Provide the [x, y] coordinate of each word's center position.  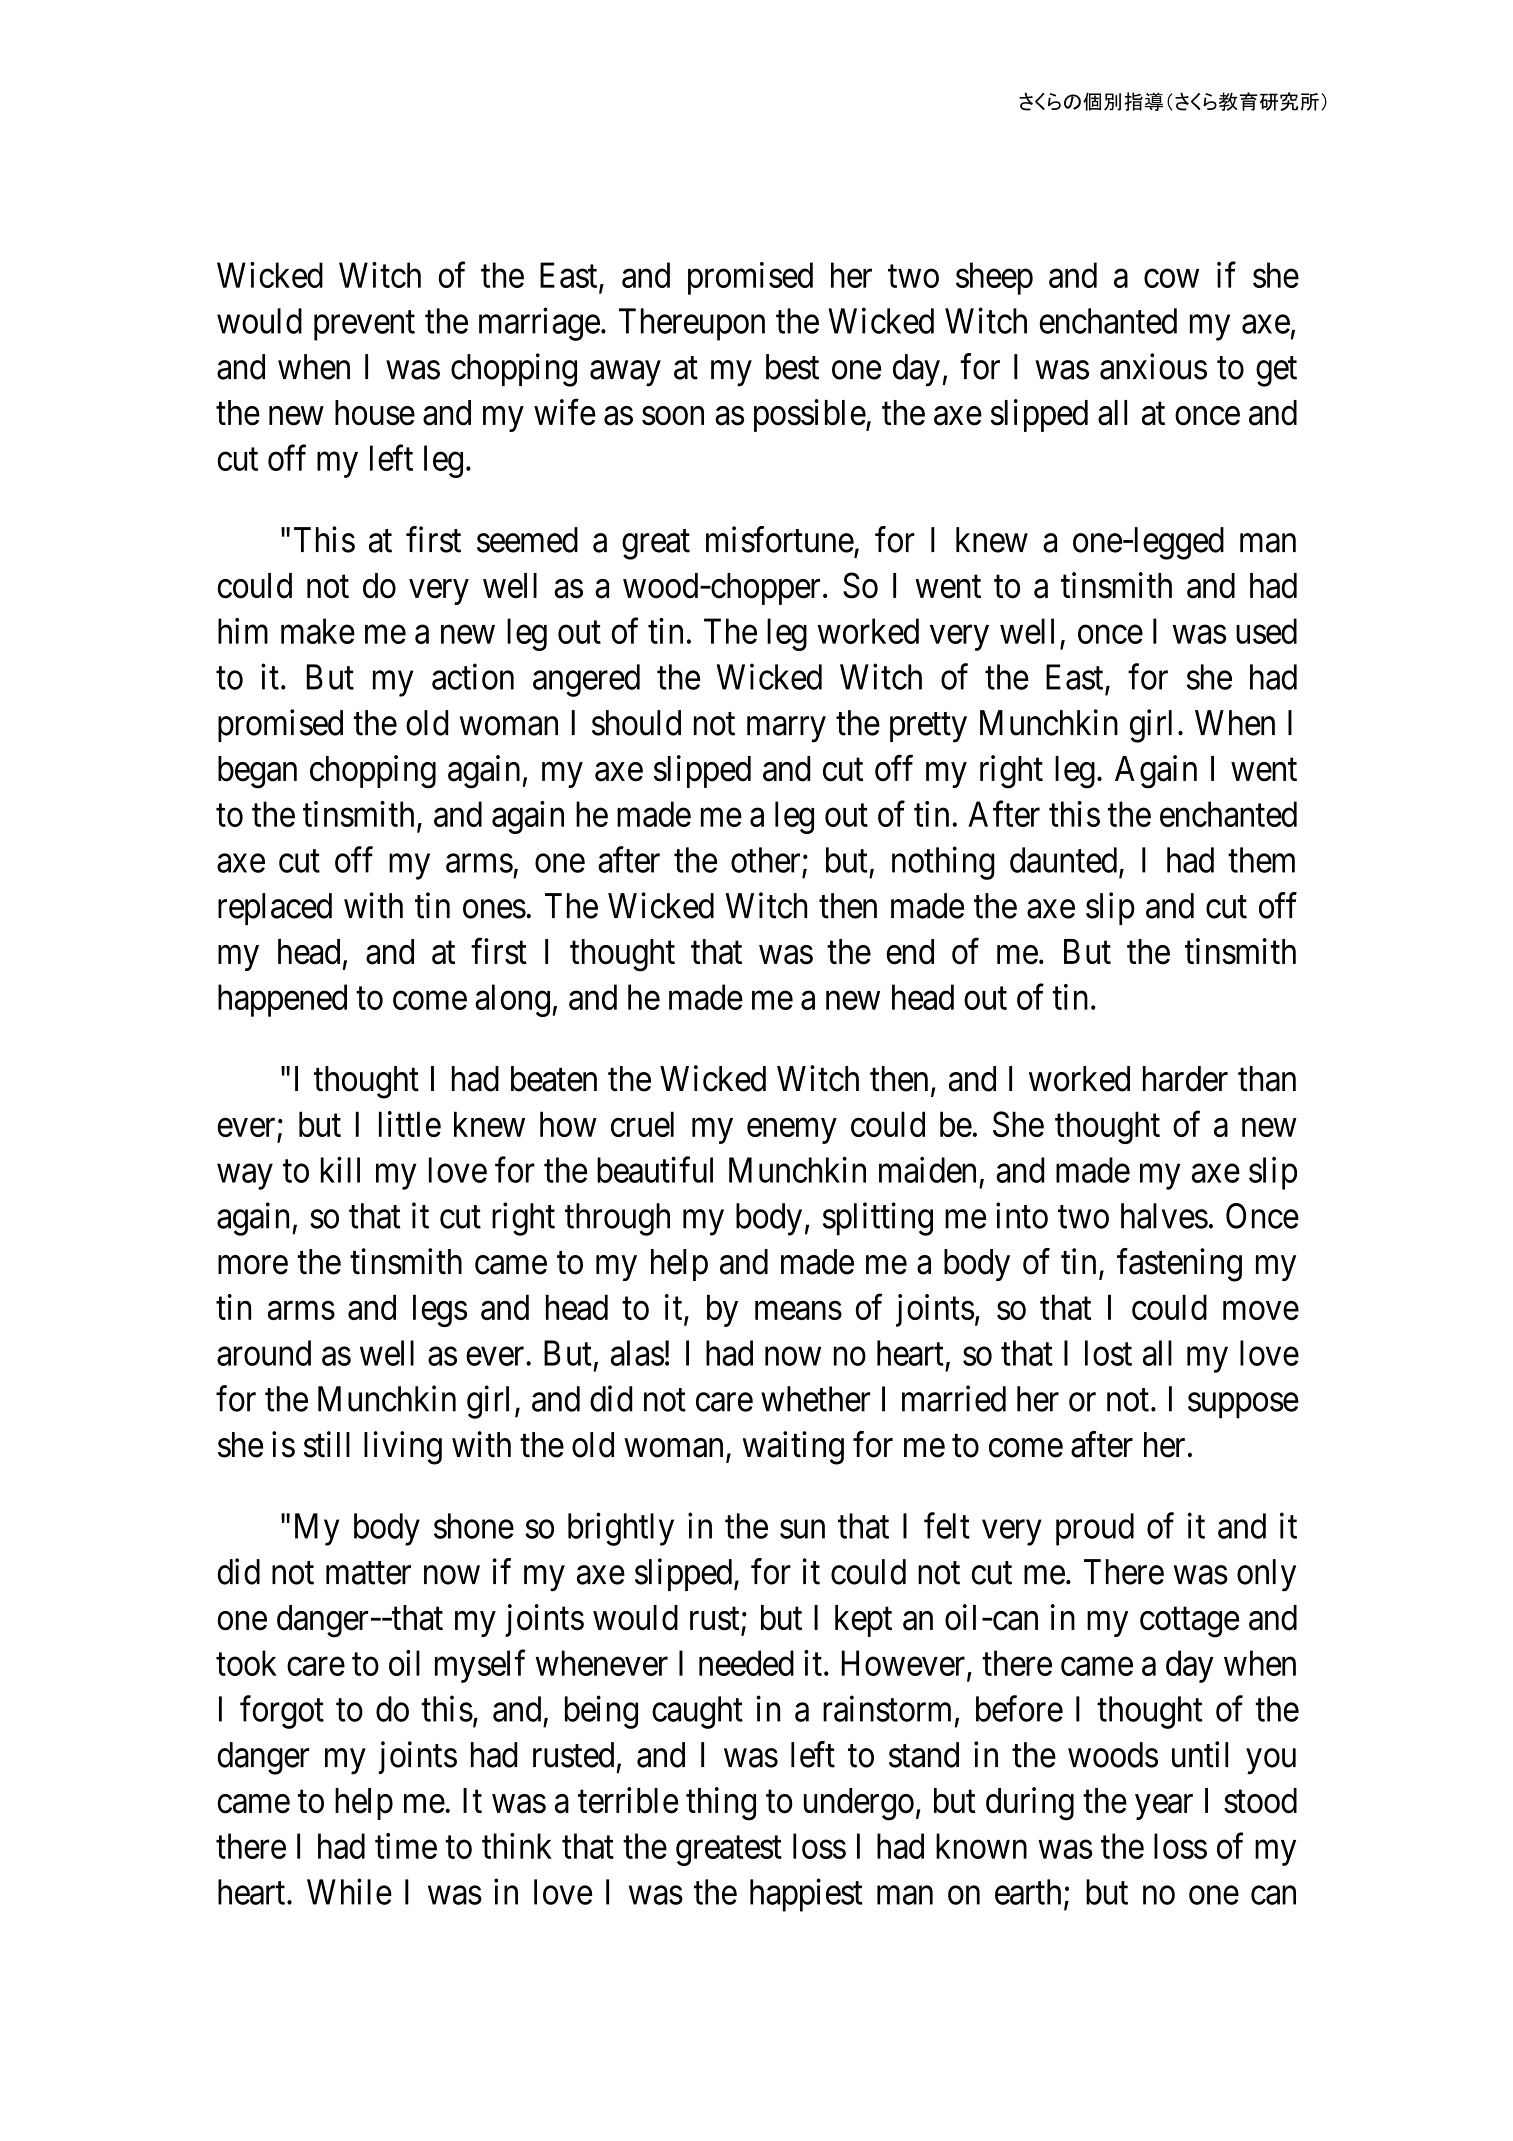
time [406, 1846]
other [765, 860]
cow [1171, 278]
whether [815, 1399]
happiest [806, 1895]
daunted [1063, 860]
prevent [364, 326]
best [792, 367]
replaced [275, 909]
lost [1108, 1353]
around [264, 1353]
